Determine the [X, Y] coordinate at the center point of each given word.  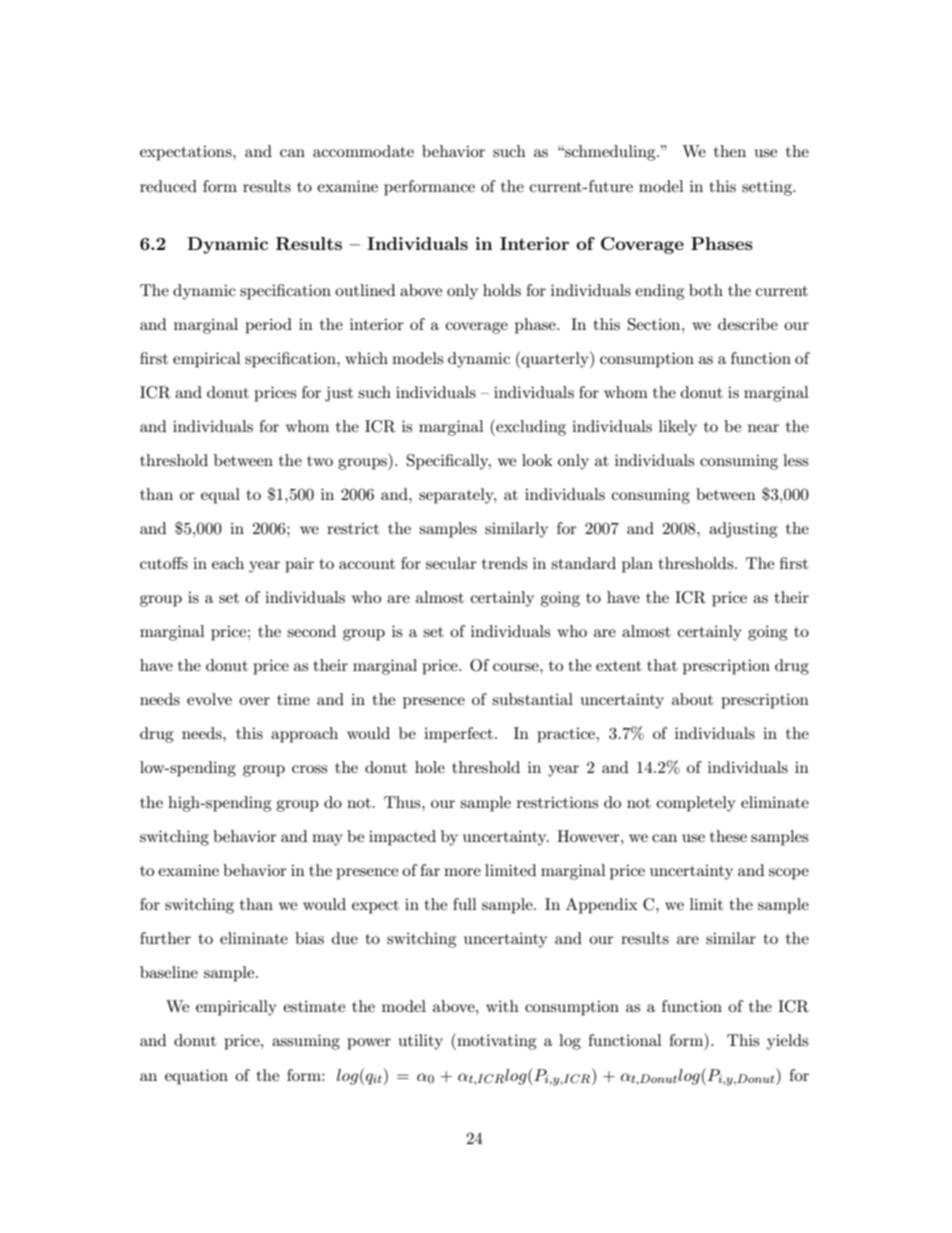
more [462, 872]
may [327, 840]
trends [504, 563]
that [662, 665]
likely [678, 428]
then [730, 151]
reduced [168, 186]
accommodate [363, 151]
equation [196, 1077]
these [728, 836]
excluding [530, 427]
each [228, 563]
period [268, 326]
